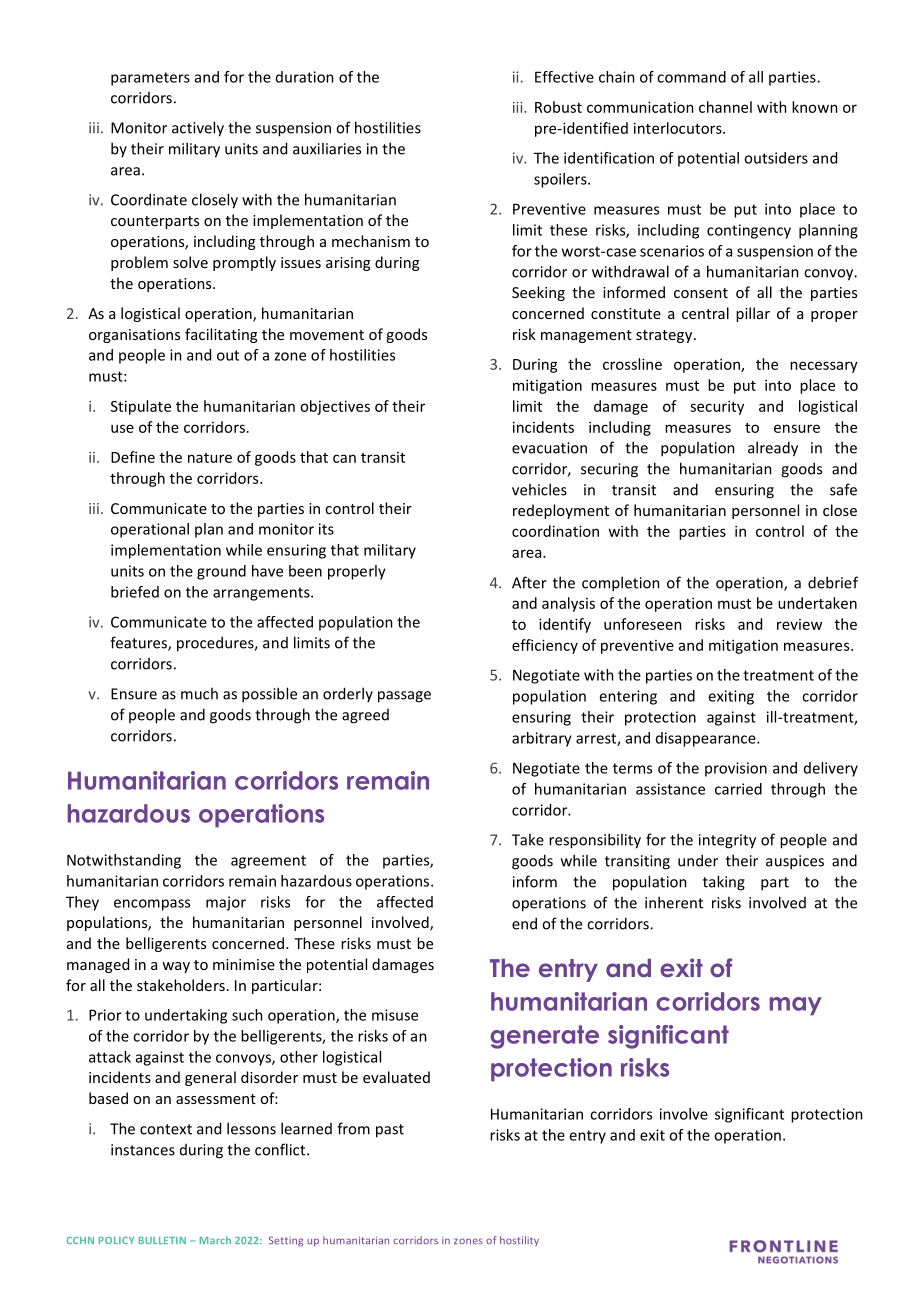 The width and height of the screenshot is (924, 1308). What do you see at coordinates (725, 107) in the screenshot?
I see `channel` at bounding box center [725, 107].
